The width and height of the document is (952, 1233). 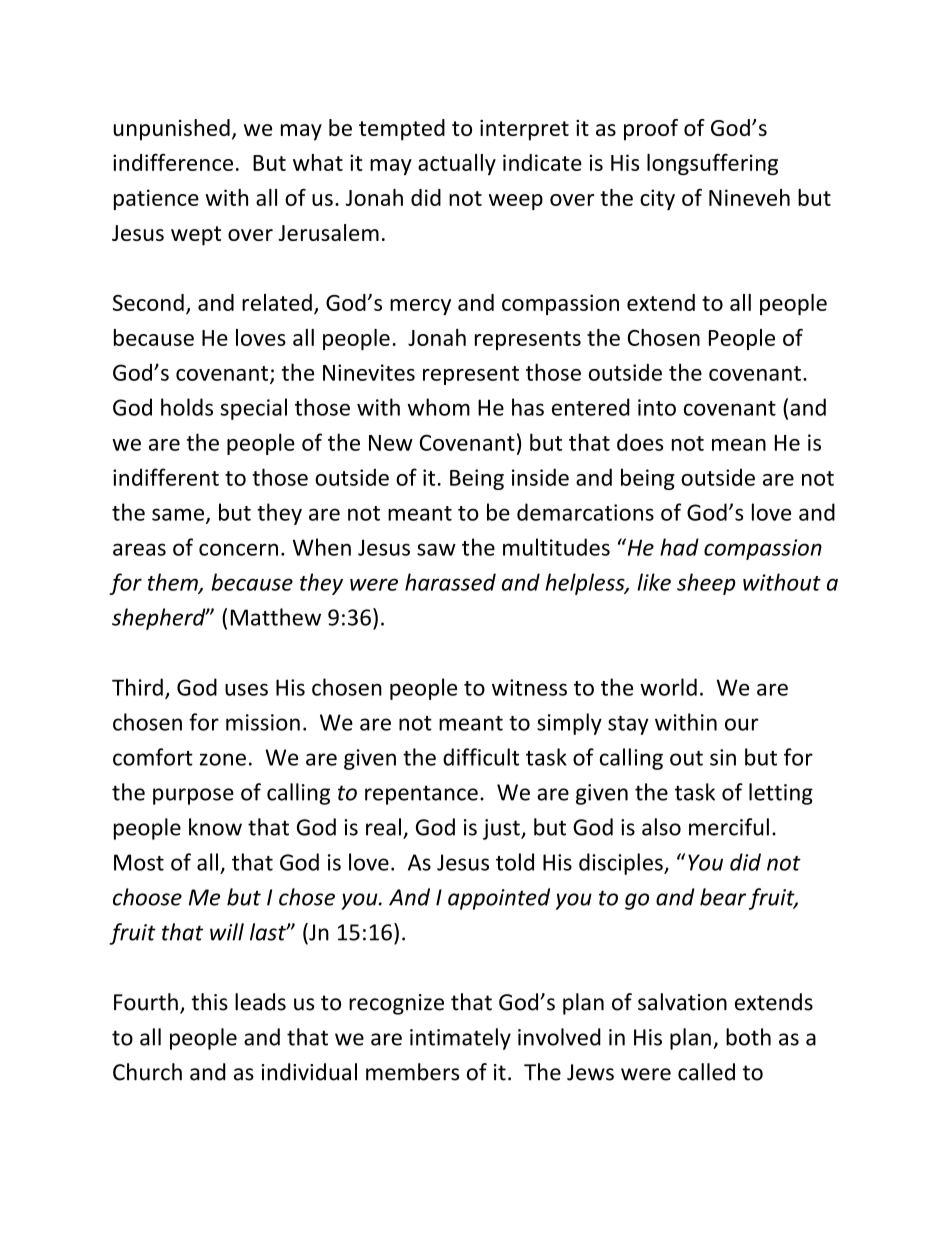 I want to click on into, so click(x=657, y=407).
